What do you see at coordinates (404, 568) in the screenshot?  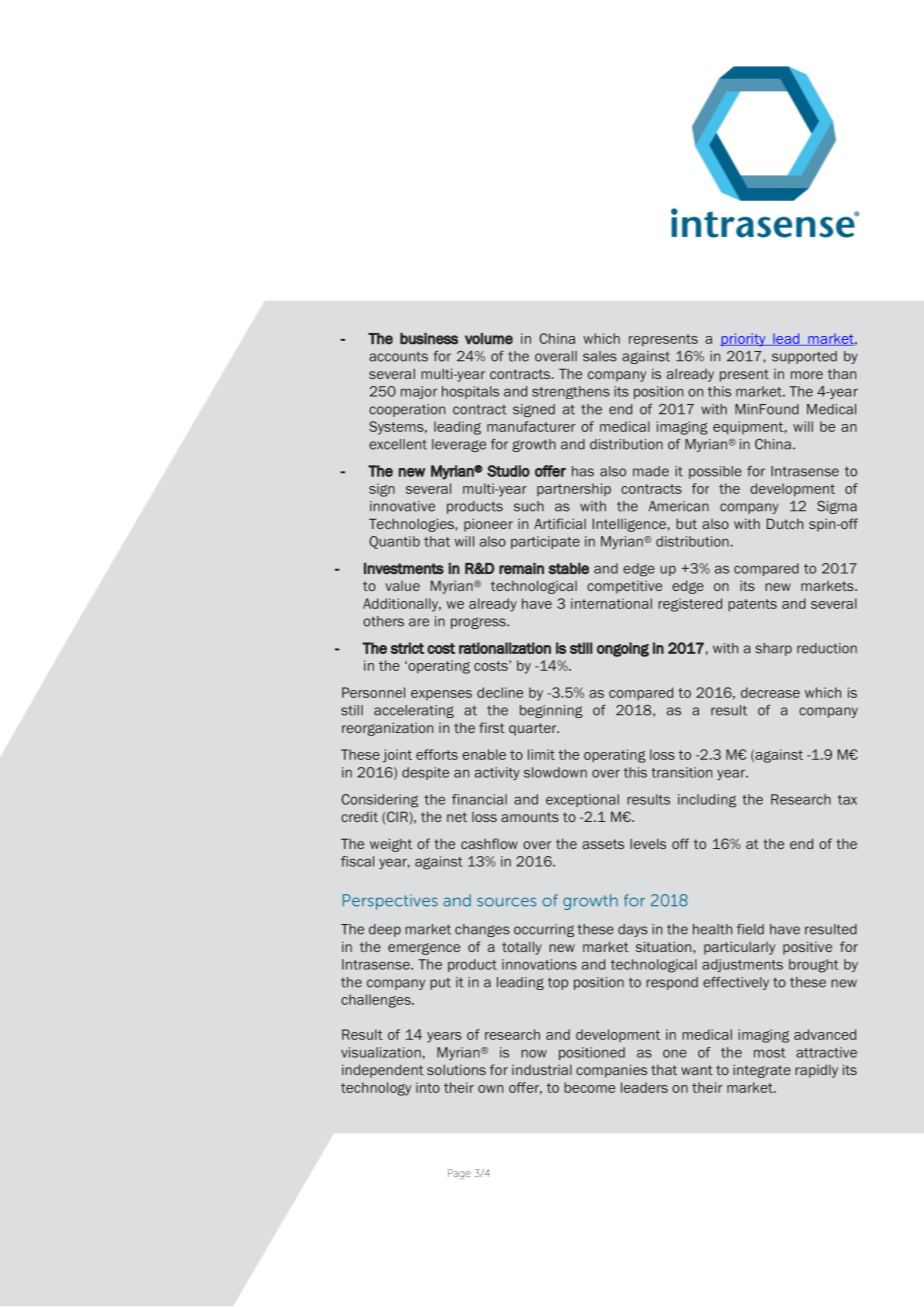 I see `Investments` at bounding box center [404, 568].
